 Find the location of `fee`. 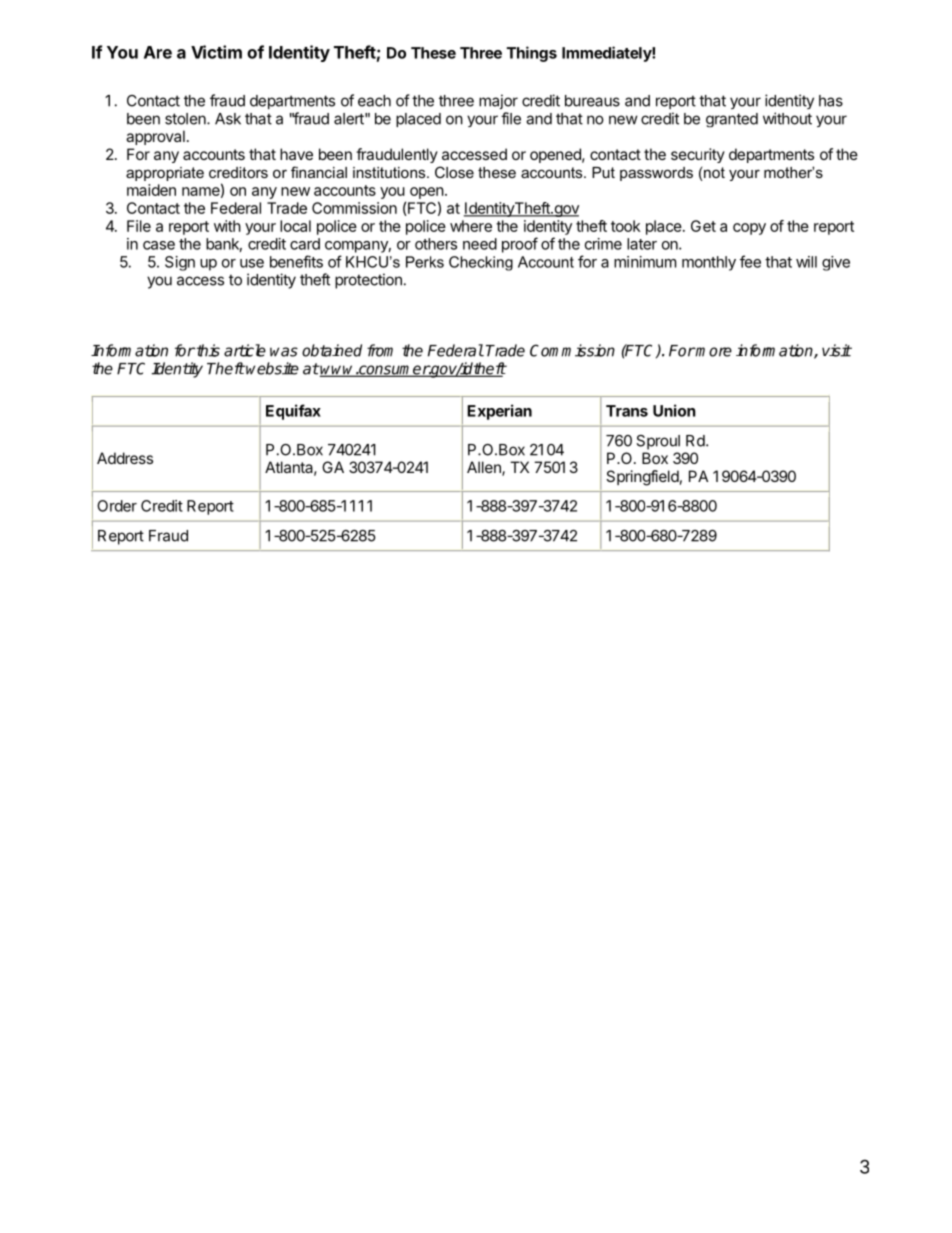

fee is located at coordinates (750, 261).
